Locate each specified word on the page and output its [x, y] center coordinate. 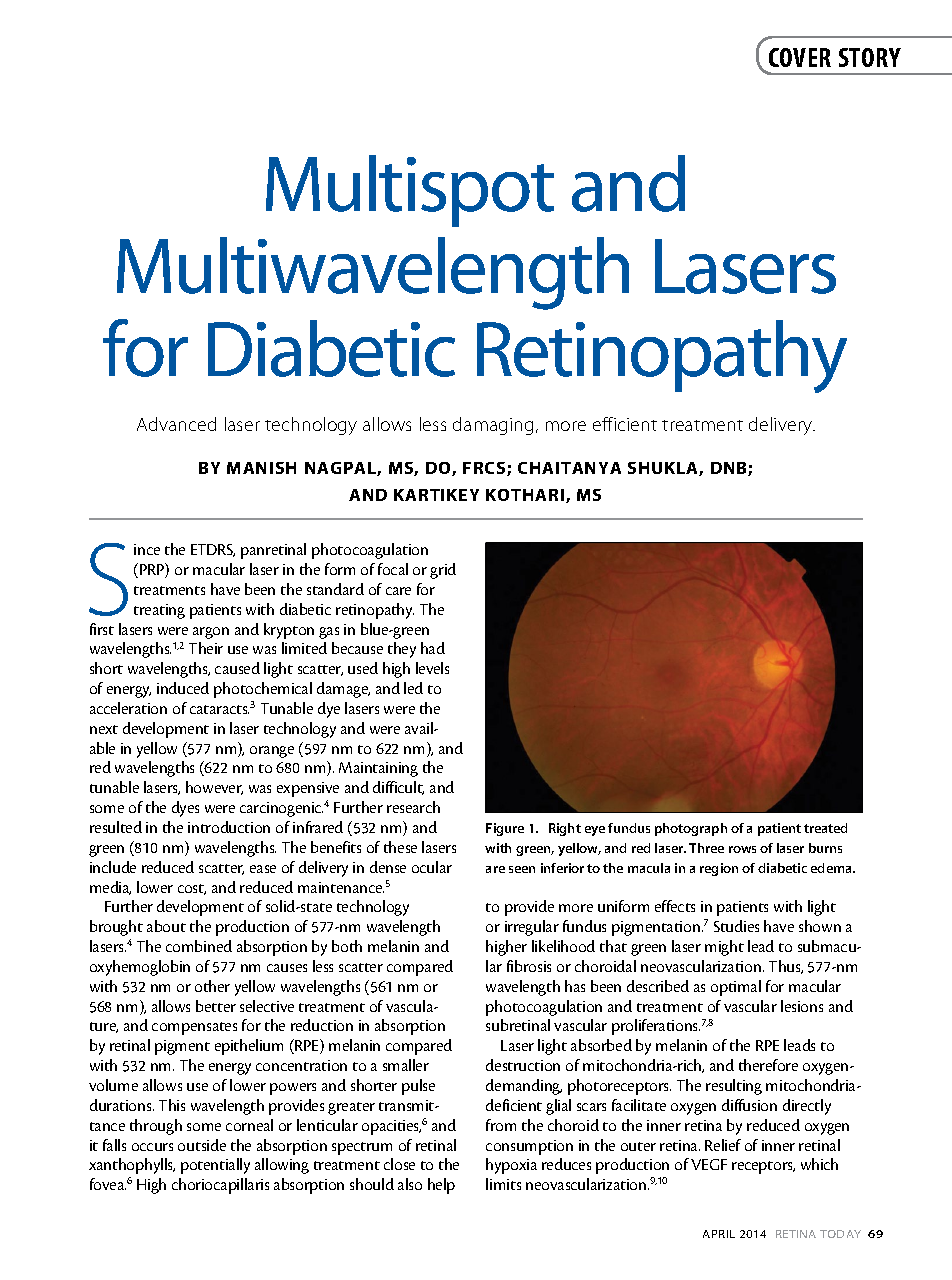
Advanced [176, 424]
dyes [185, 809]
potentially [215, 1166]
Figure [505, 829]
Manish [261, 468]
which [819, 1164]
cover [800, 57]
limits [503, 1184]
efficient [625, 424]
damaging [495, 426]
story [870, 57]
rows [742, 849]
